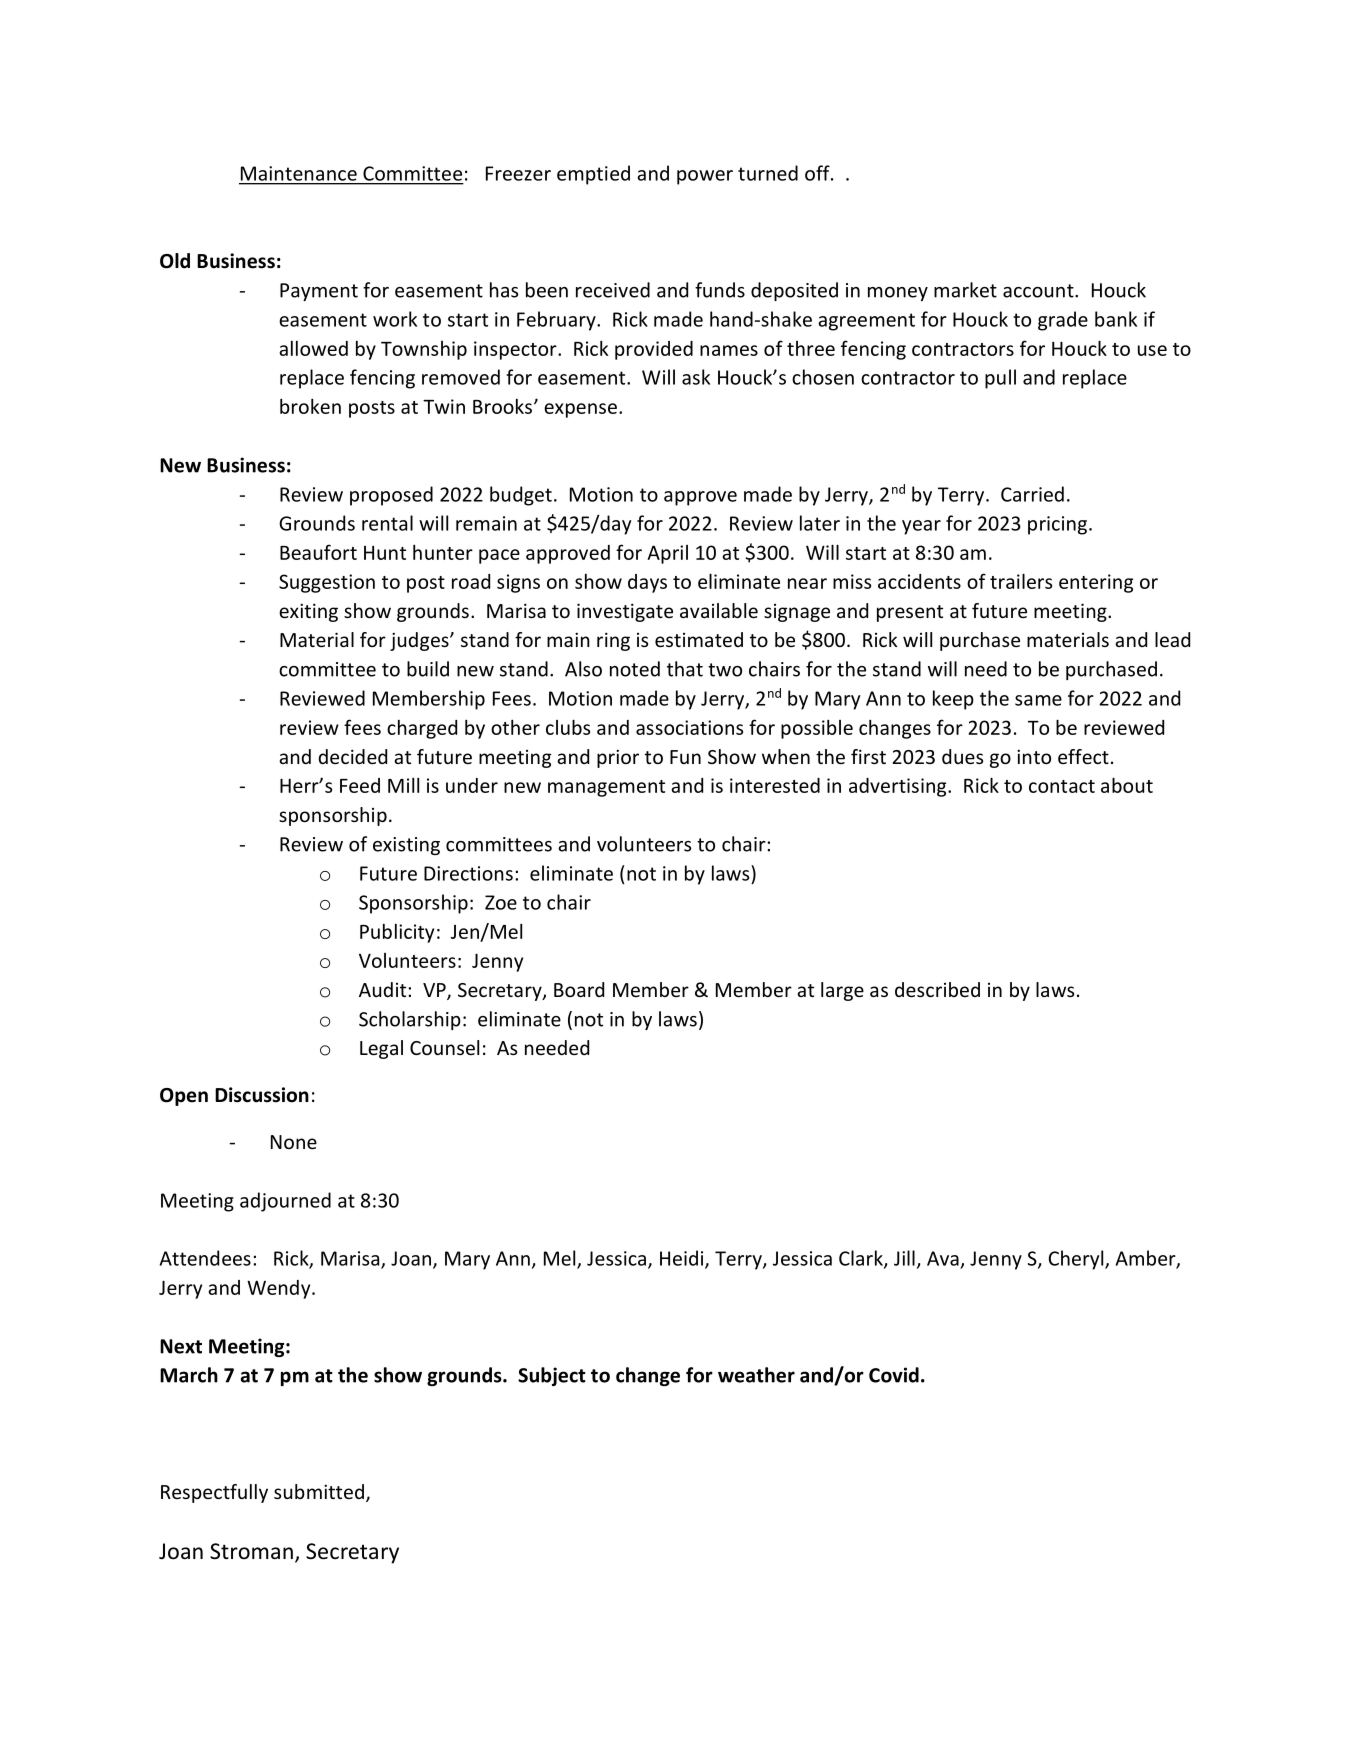 The height and width of the document is (1753, 1354). What do you see at coordinates (705, 177) in the document?
I see `power` at bounding box center [705, 177].
